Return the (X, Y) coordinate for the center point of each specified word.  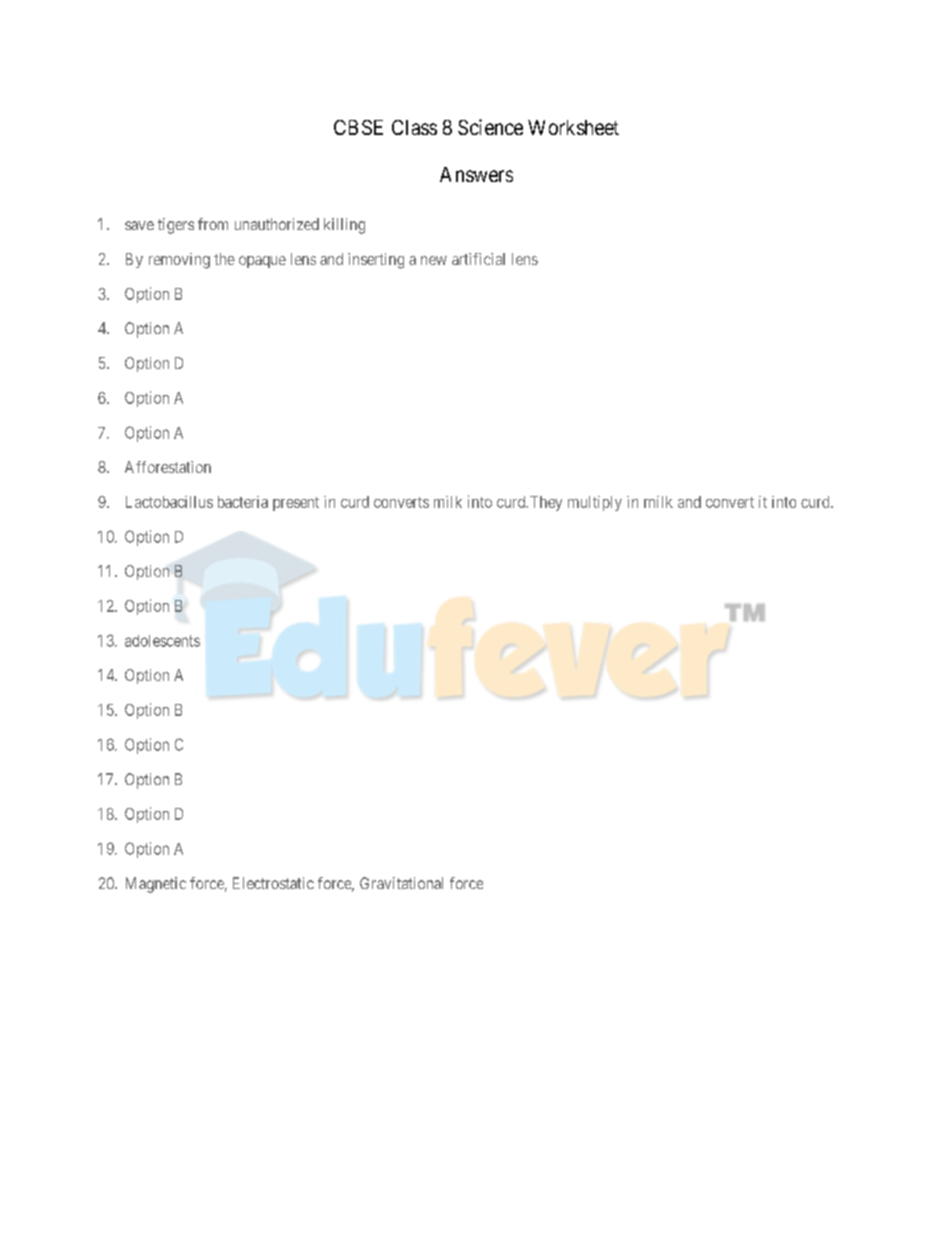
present (296, 504)
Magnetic (156, 885)
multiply (595, 503)
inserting (376, 261)
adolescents (162, 641)
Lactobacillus (169, 502)
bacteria (243, 502)
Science (490, 127)
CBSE (358, 127)
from (213, 224)
